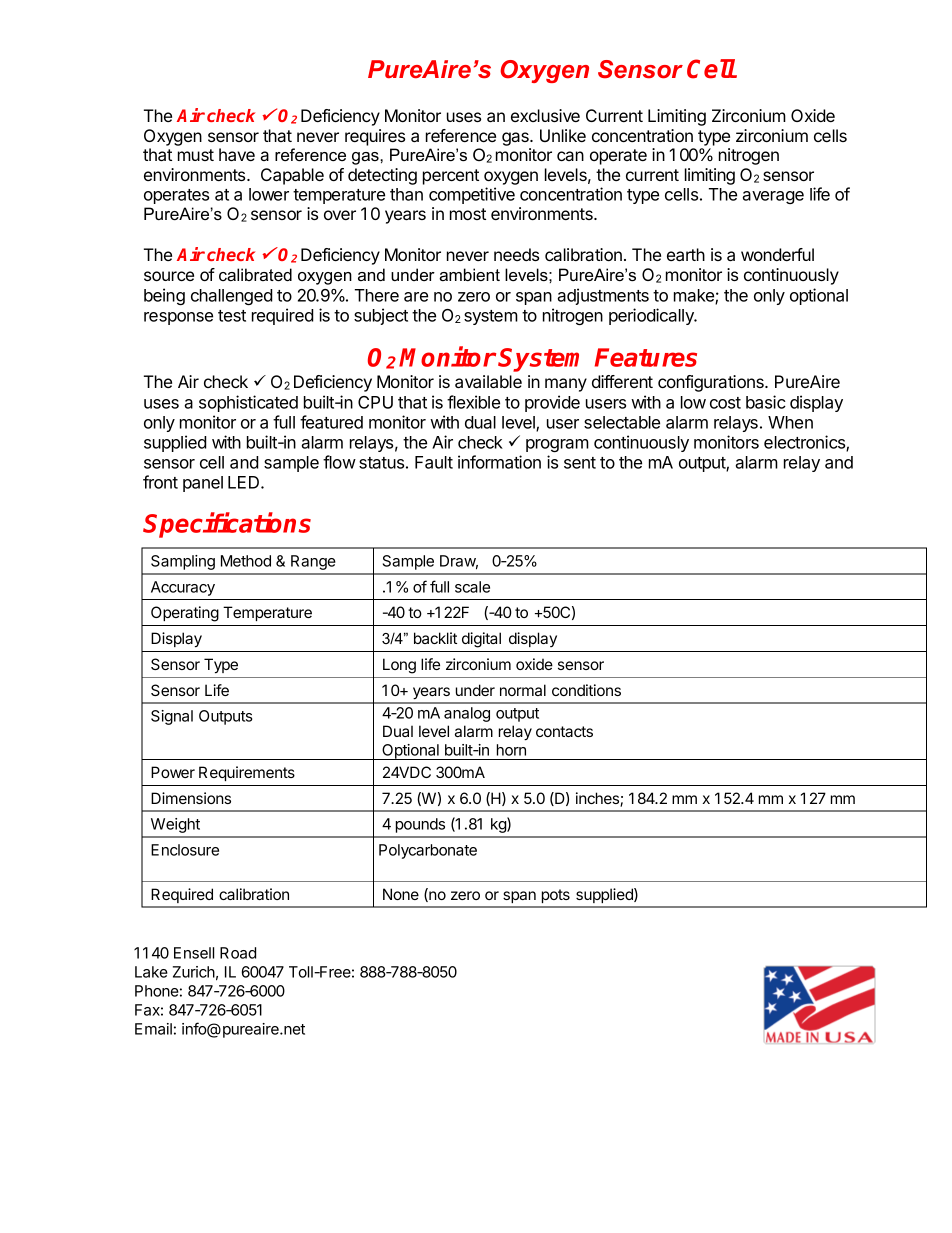 The width and height of the screenshot is (952, 1233). I want to click on None, so click(401, 894).
